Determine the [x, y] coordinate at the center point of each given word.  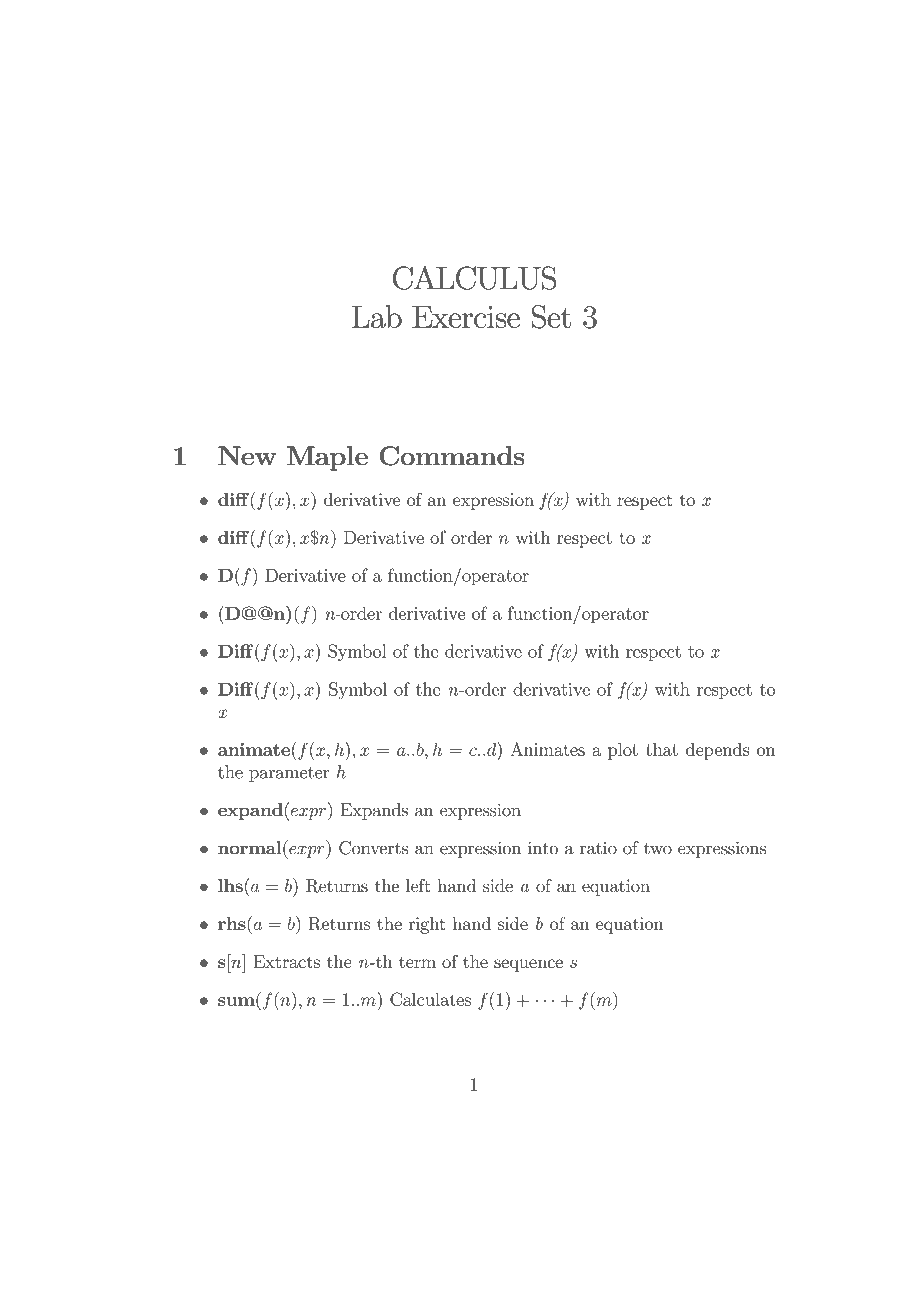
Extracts [286, 961]
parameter [289, 774]
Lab [377, 316]
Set [551, 317]
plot [623, 751]
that [662, 749]
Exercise [466, 316]
